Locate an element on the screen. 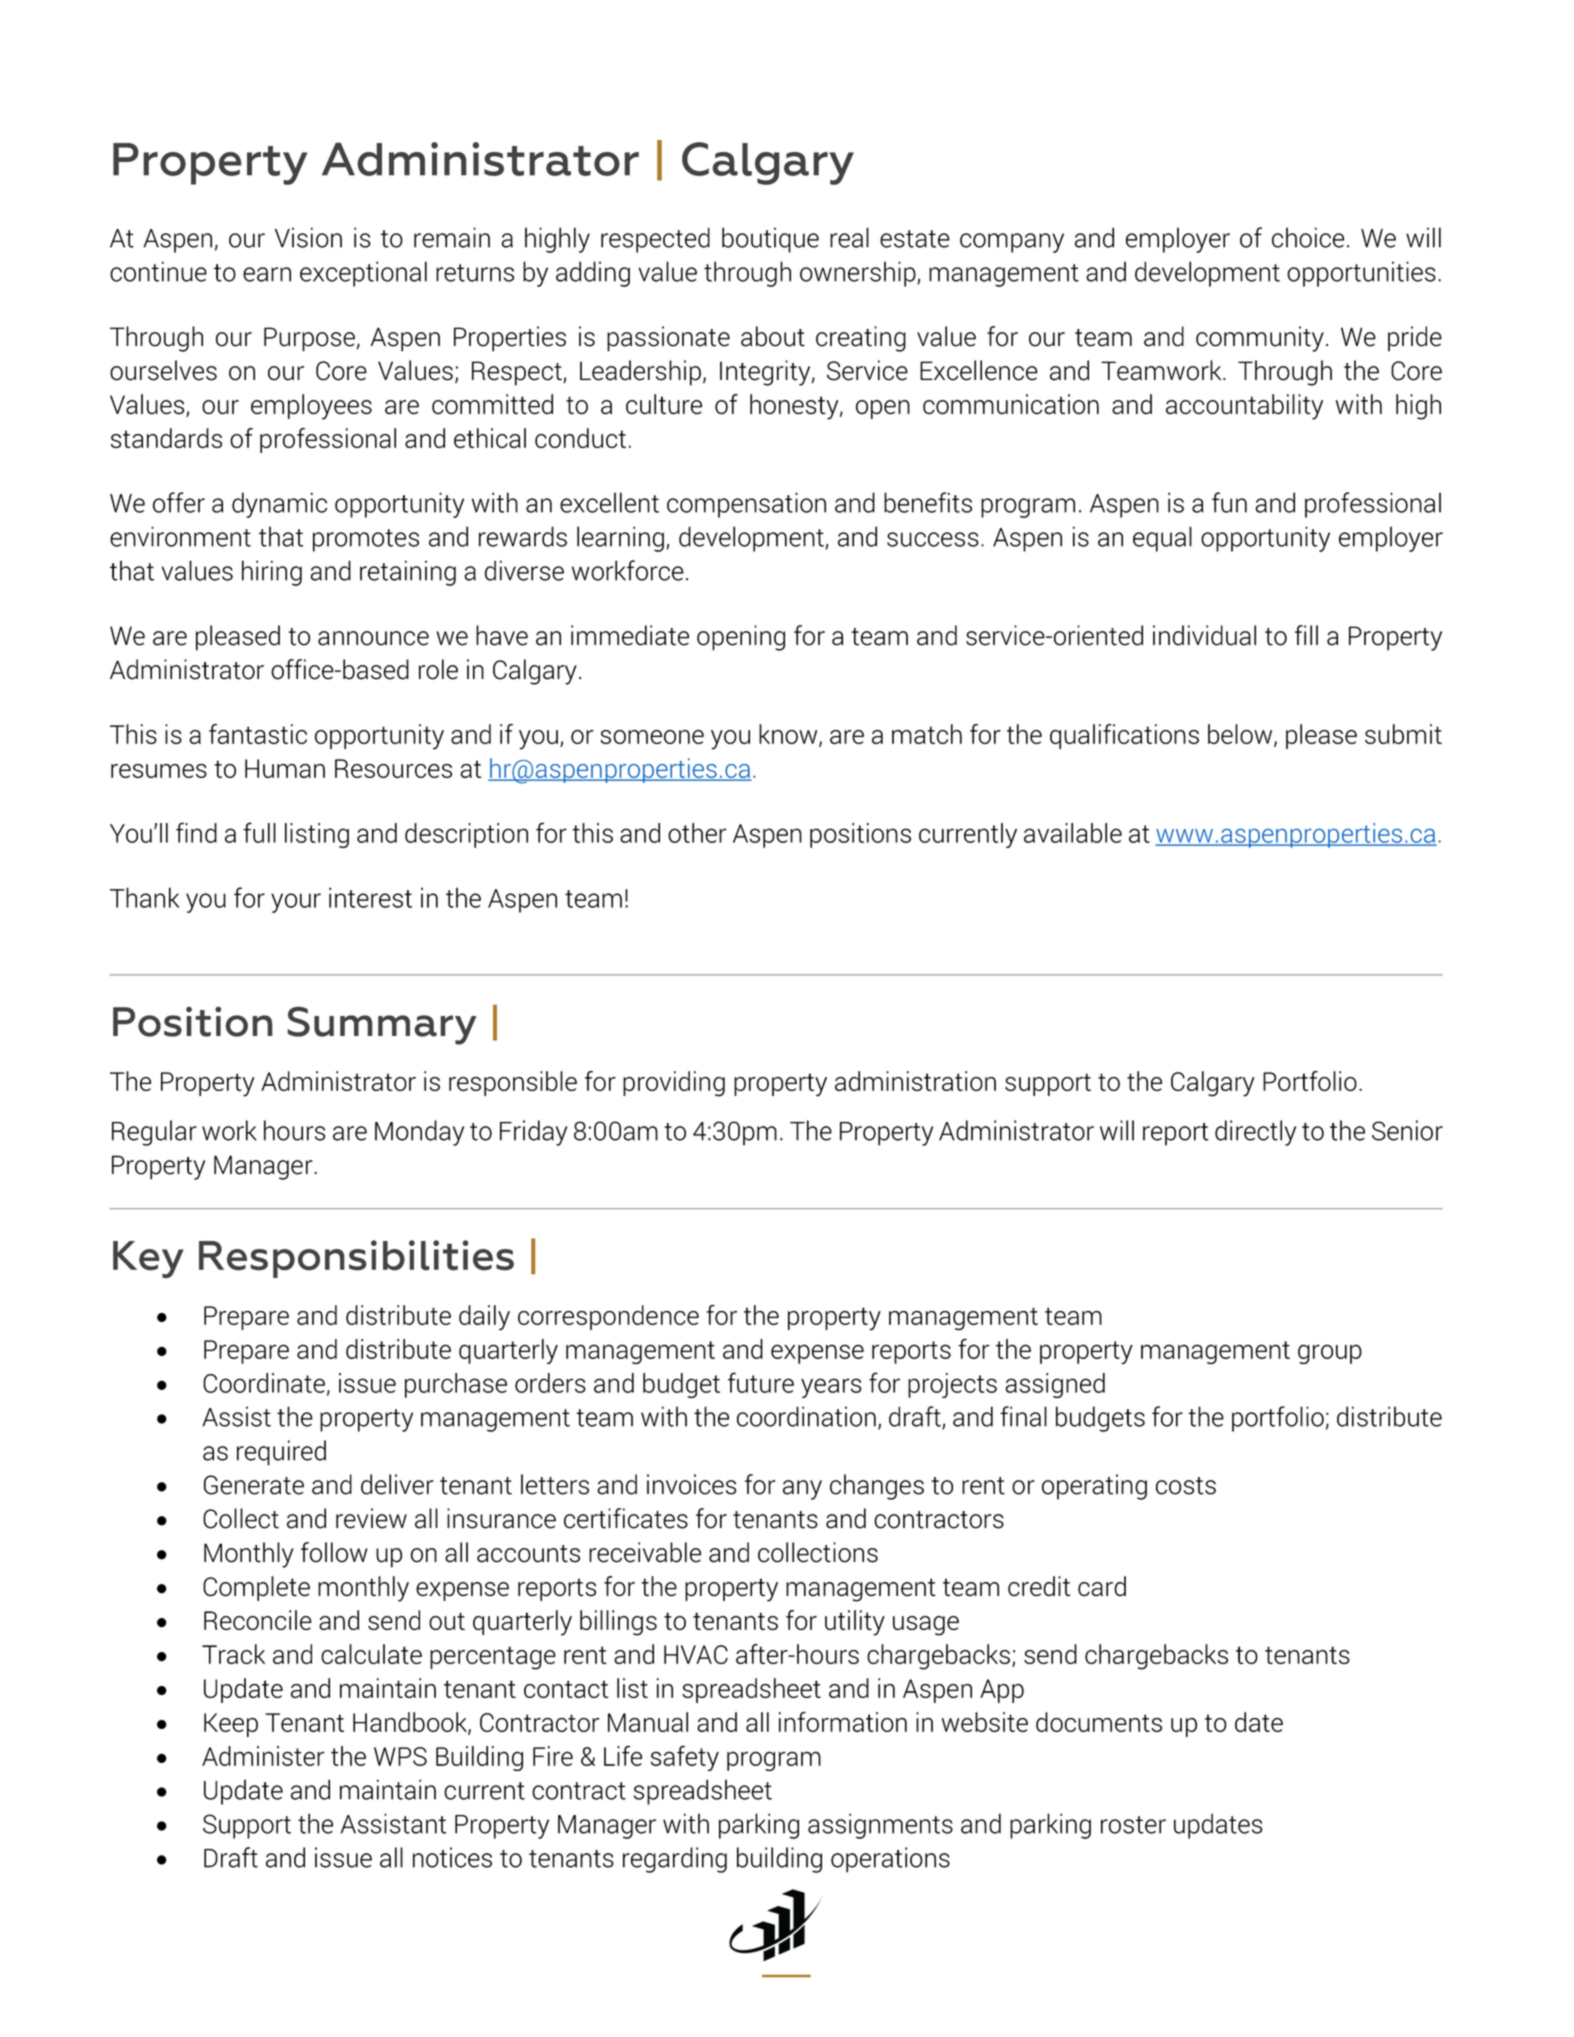 This screenshot has height=2037, width=1574. fill is located at coordinates (1306, 635).
